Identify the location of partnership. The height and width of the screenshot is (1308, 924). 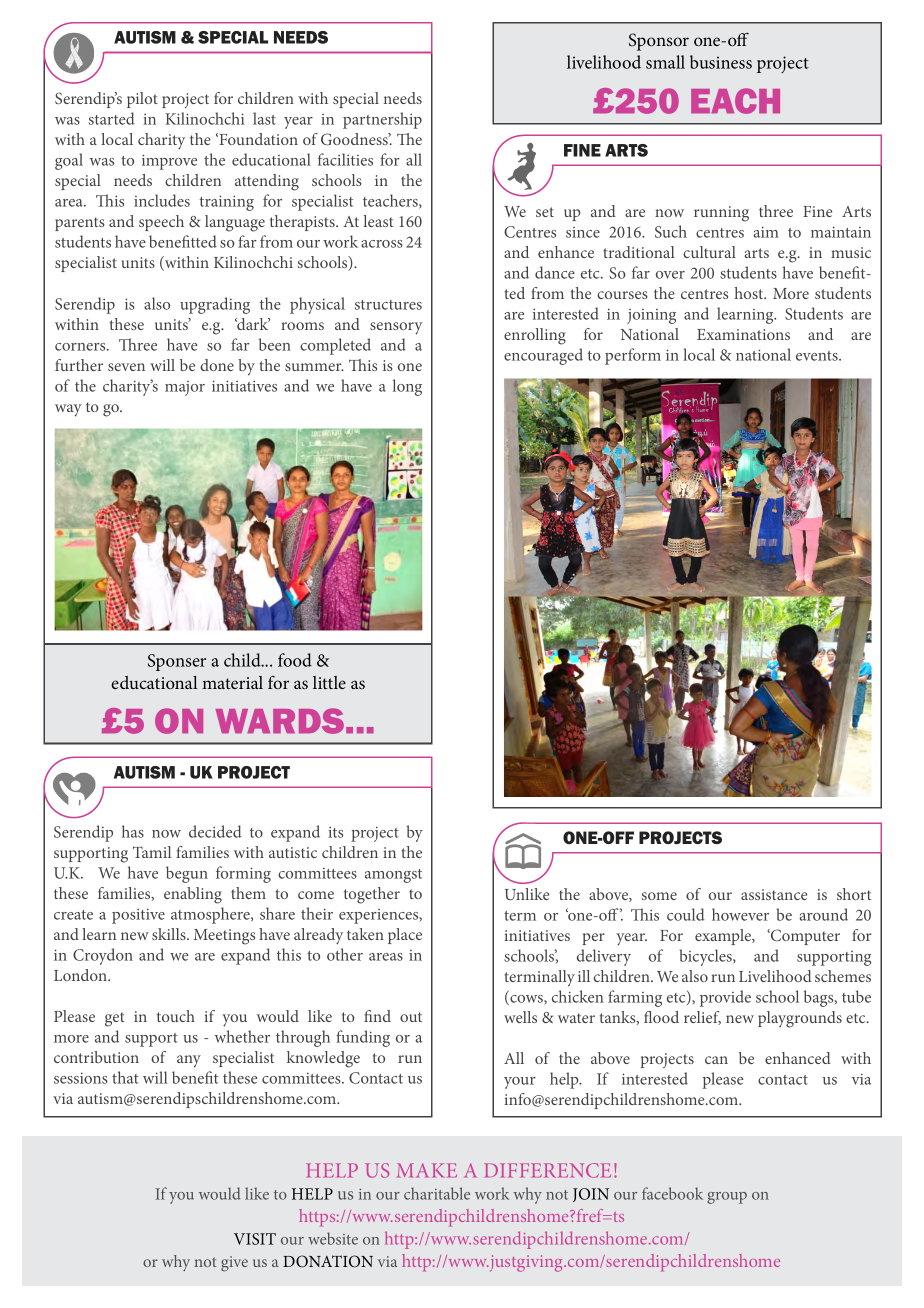
(382, 120).
